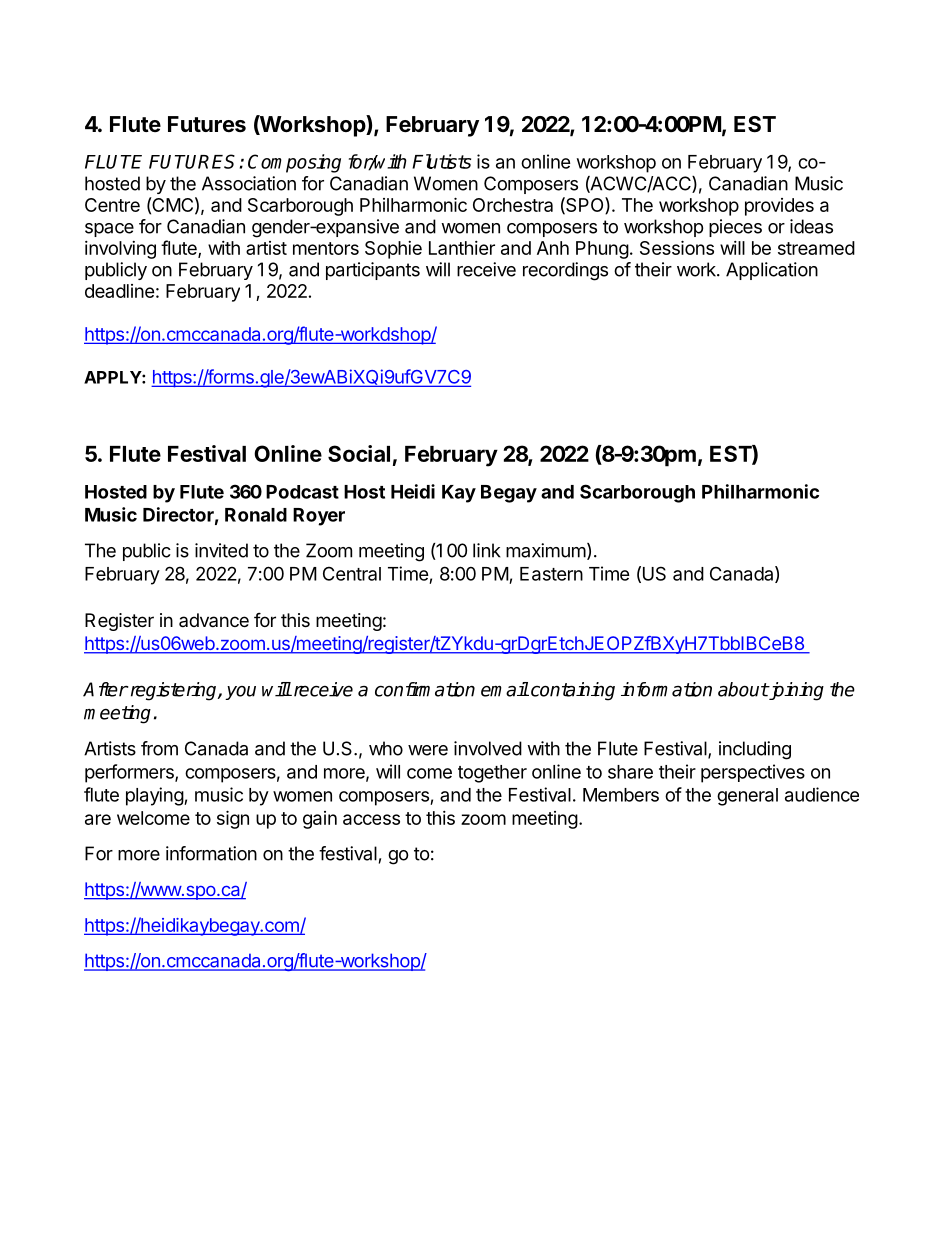 The image size is (952, 1233). Describe the element at coordinates (214, 620) in the document. I see `advance` at that location.
